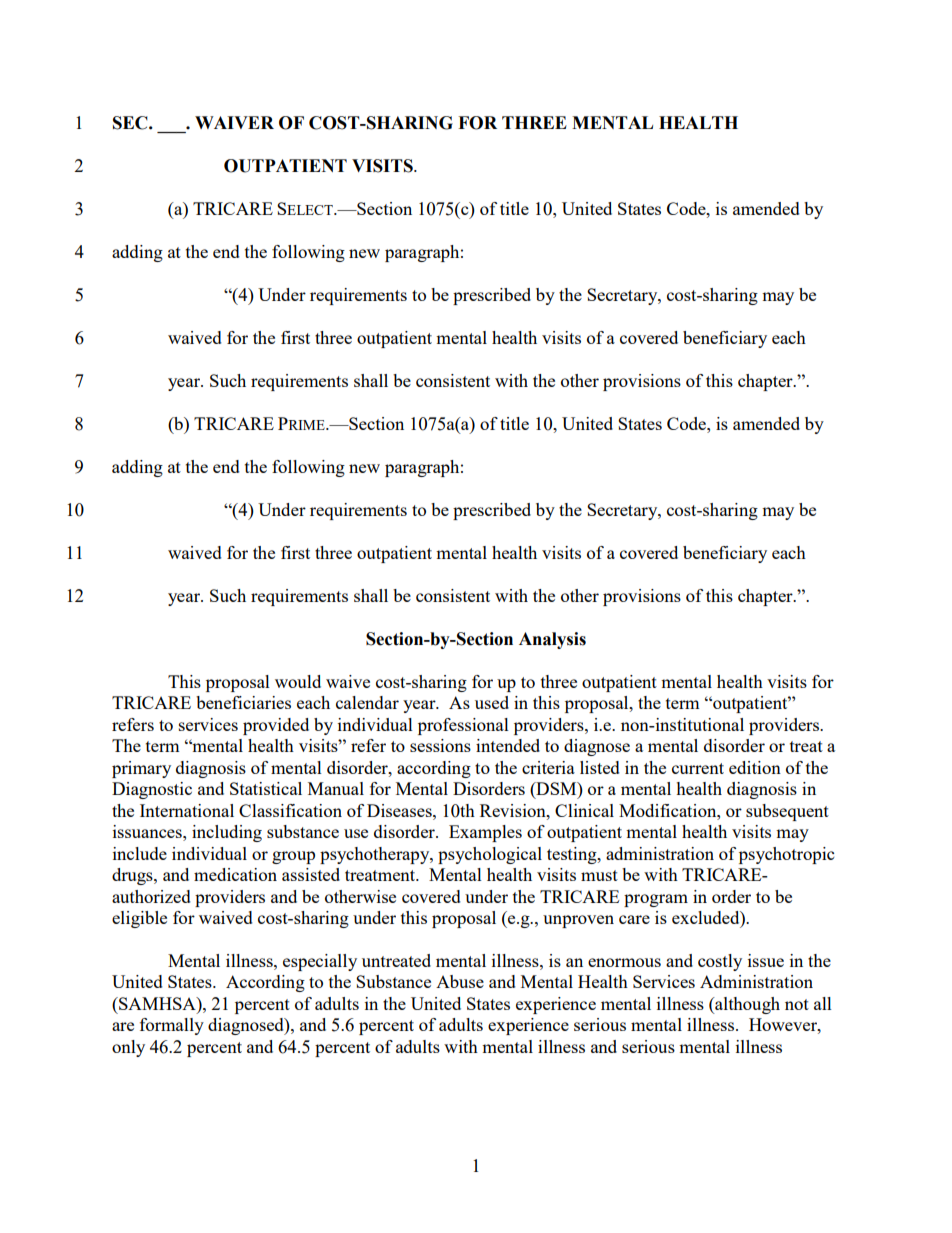  I want to click on criteria, so click(548, 767).
